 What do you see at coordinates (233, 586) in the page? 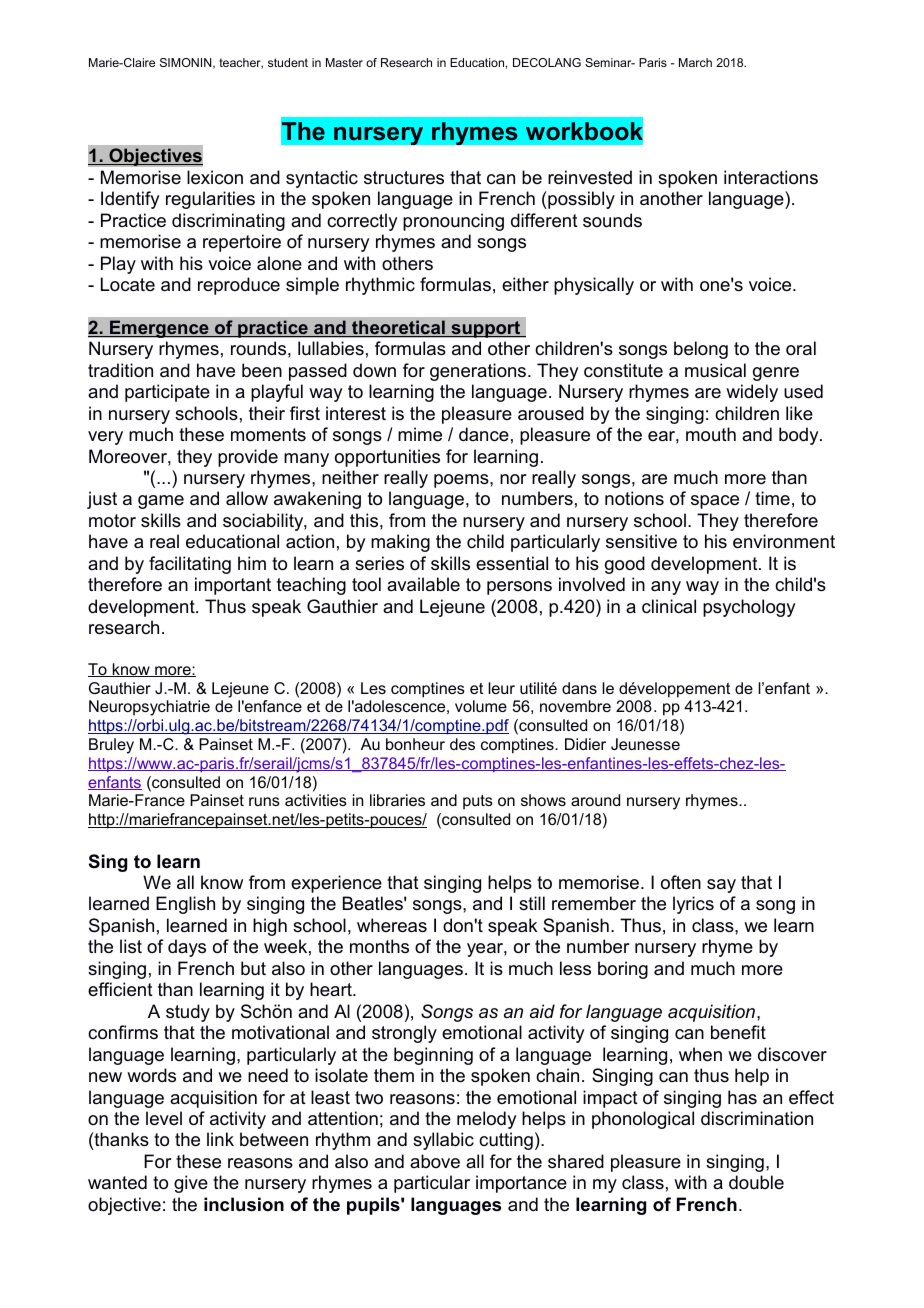
I see `important` at bounding box center [233, 586].
